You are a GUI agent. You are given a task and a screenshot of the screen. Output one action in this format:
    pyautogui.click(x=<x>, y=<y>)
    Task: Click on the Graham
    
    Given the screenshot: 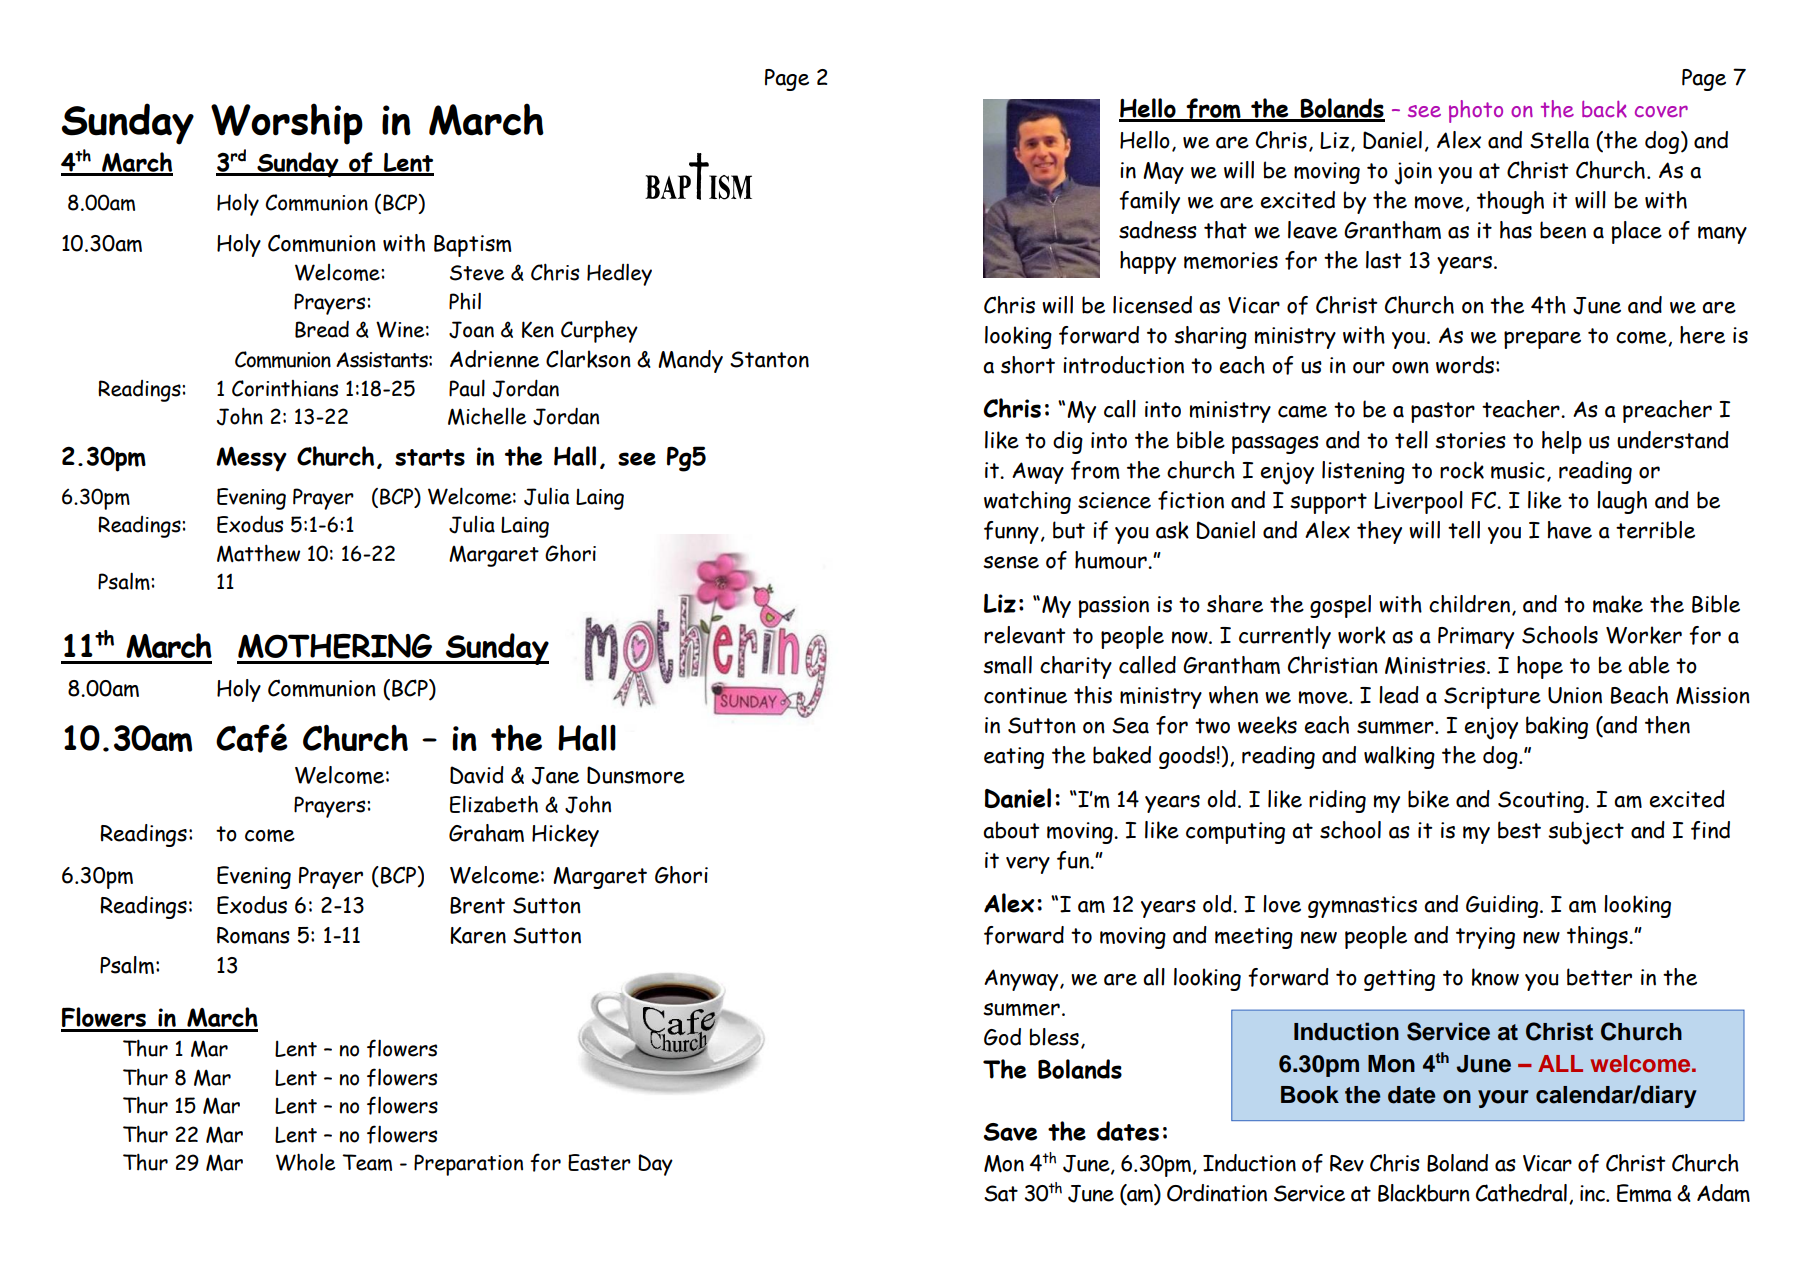 What is the action you would take?
    pyautogui.click(x=486, y=833)
